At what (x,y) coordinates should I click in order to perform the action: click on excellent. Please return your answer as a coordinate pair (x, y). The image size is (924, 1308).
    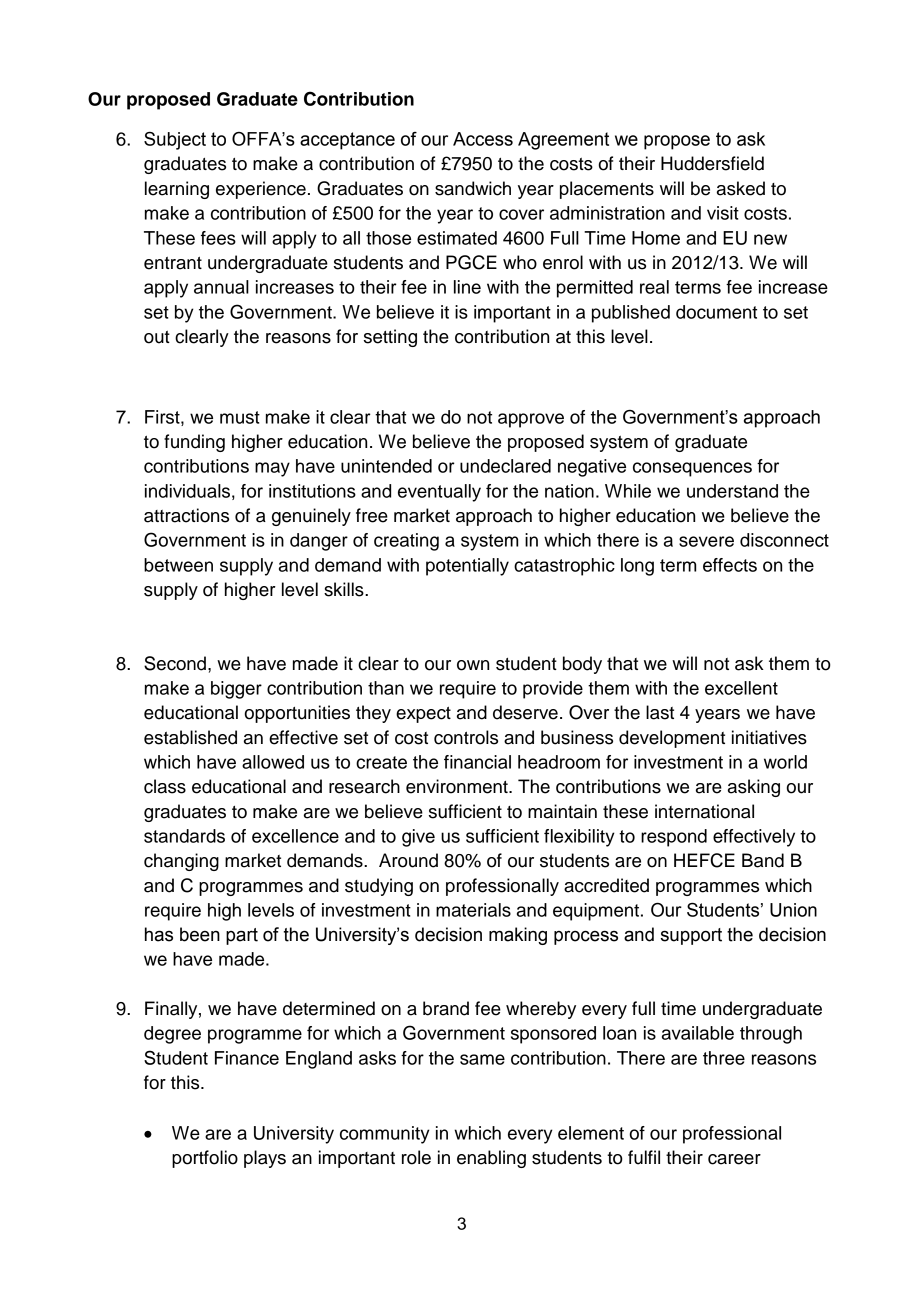
    Looking at the image, I should click on (741, 688).
